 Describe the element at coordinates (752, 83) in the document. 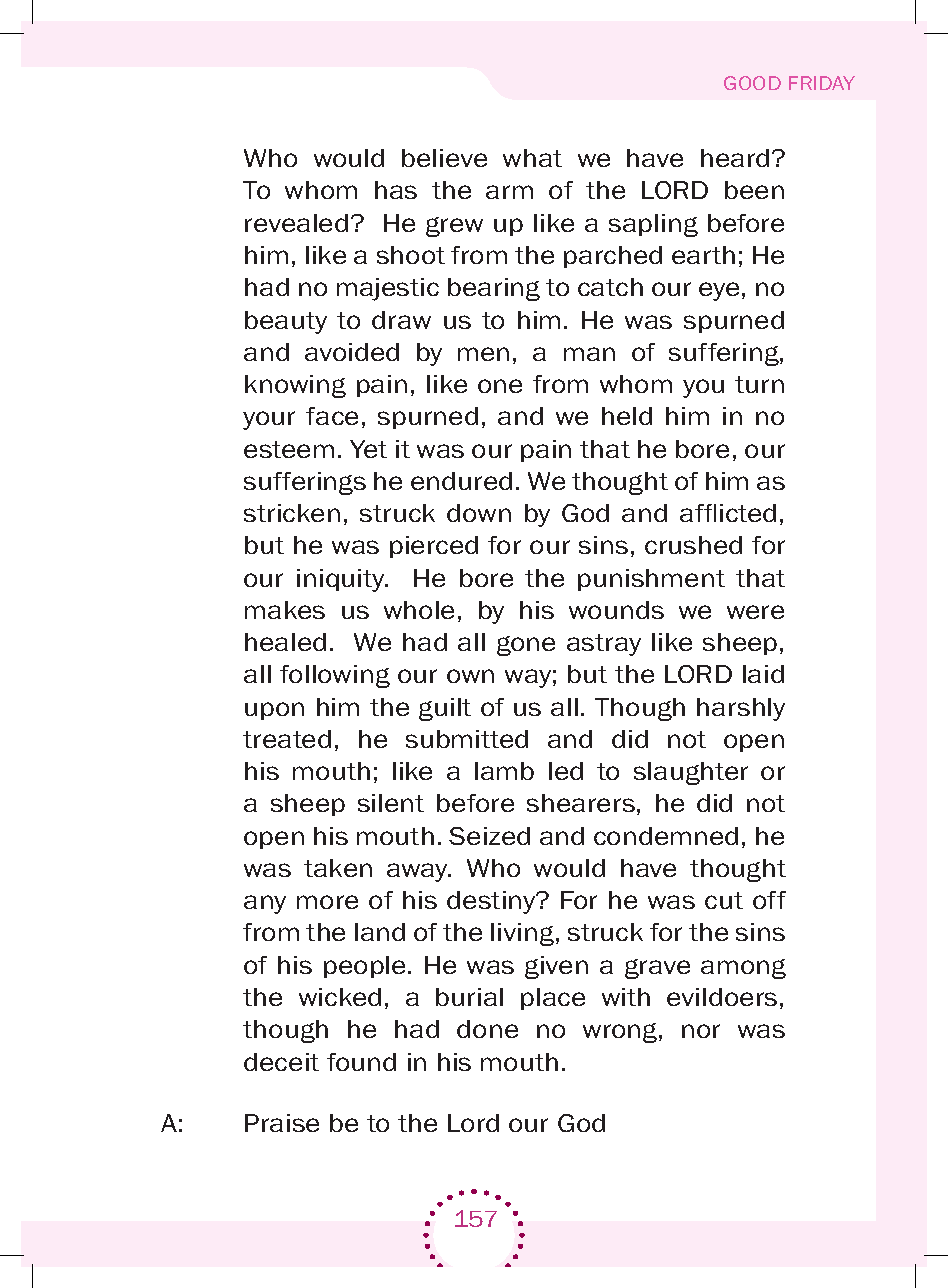

I see `GOOD` at that location.
